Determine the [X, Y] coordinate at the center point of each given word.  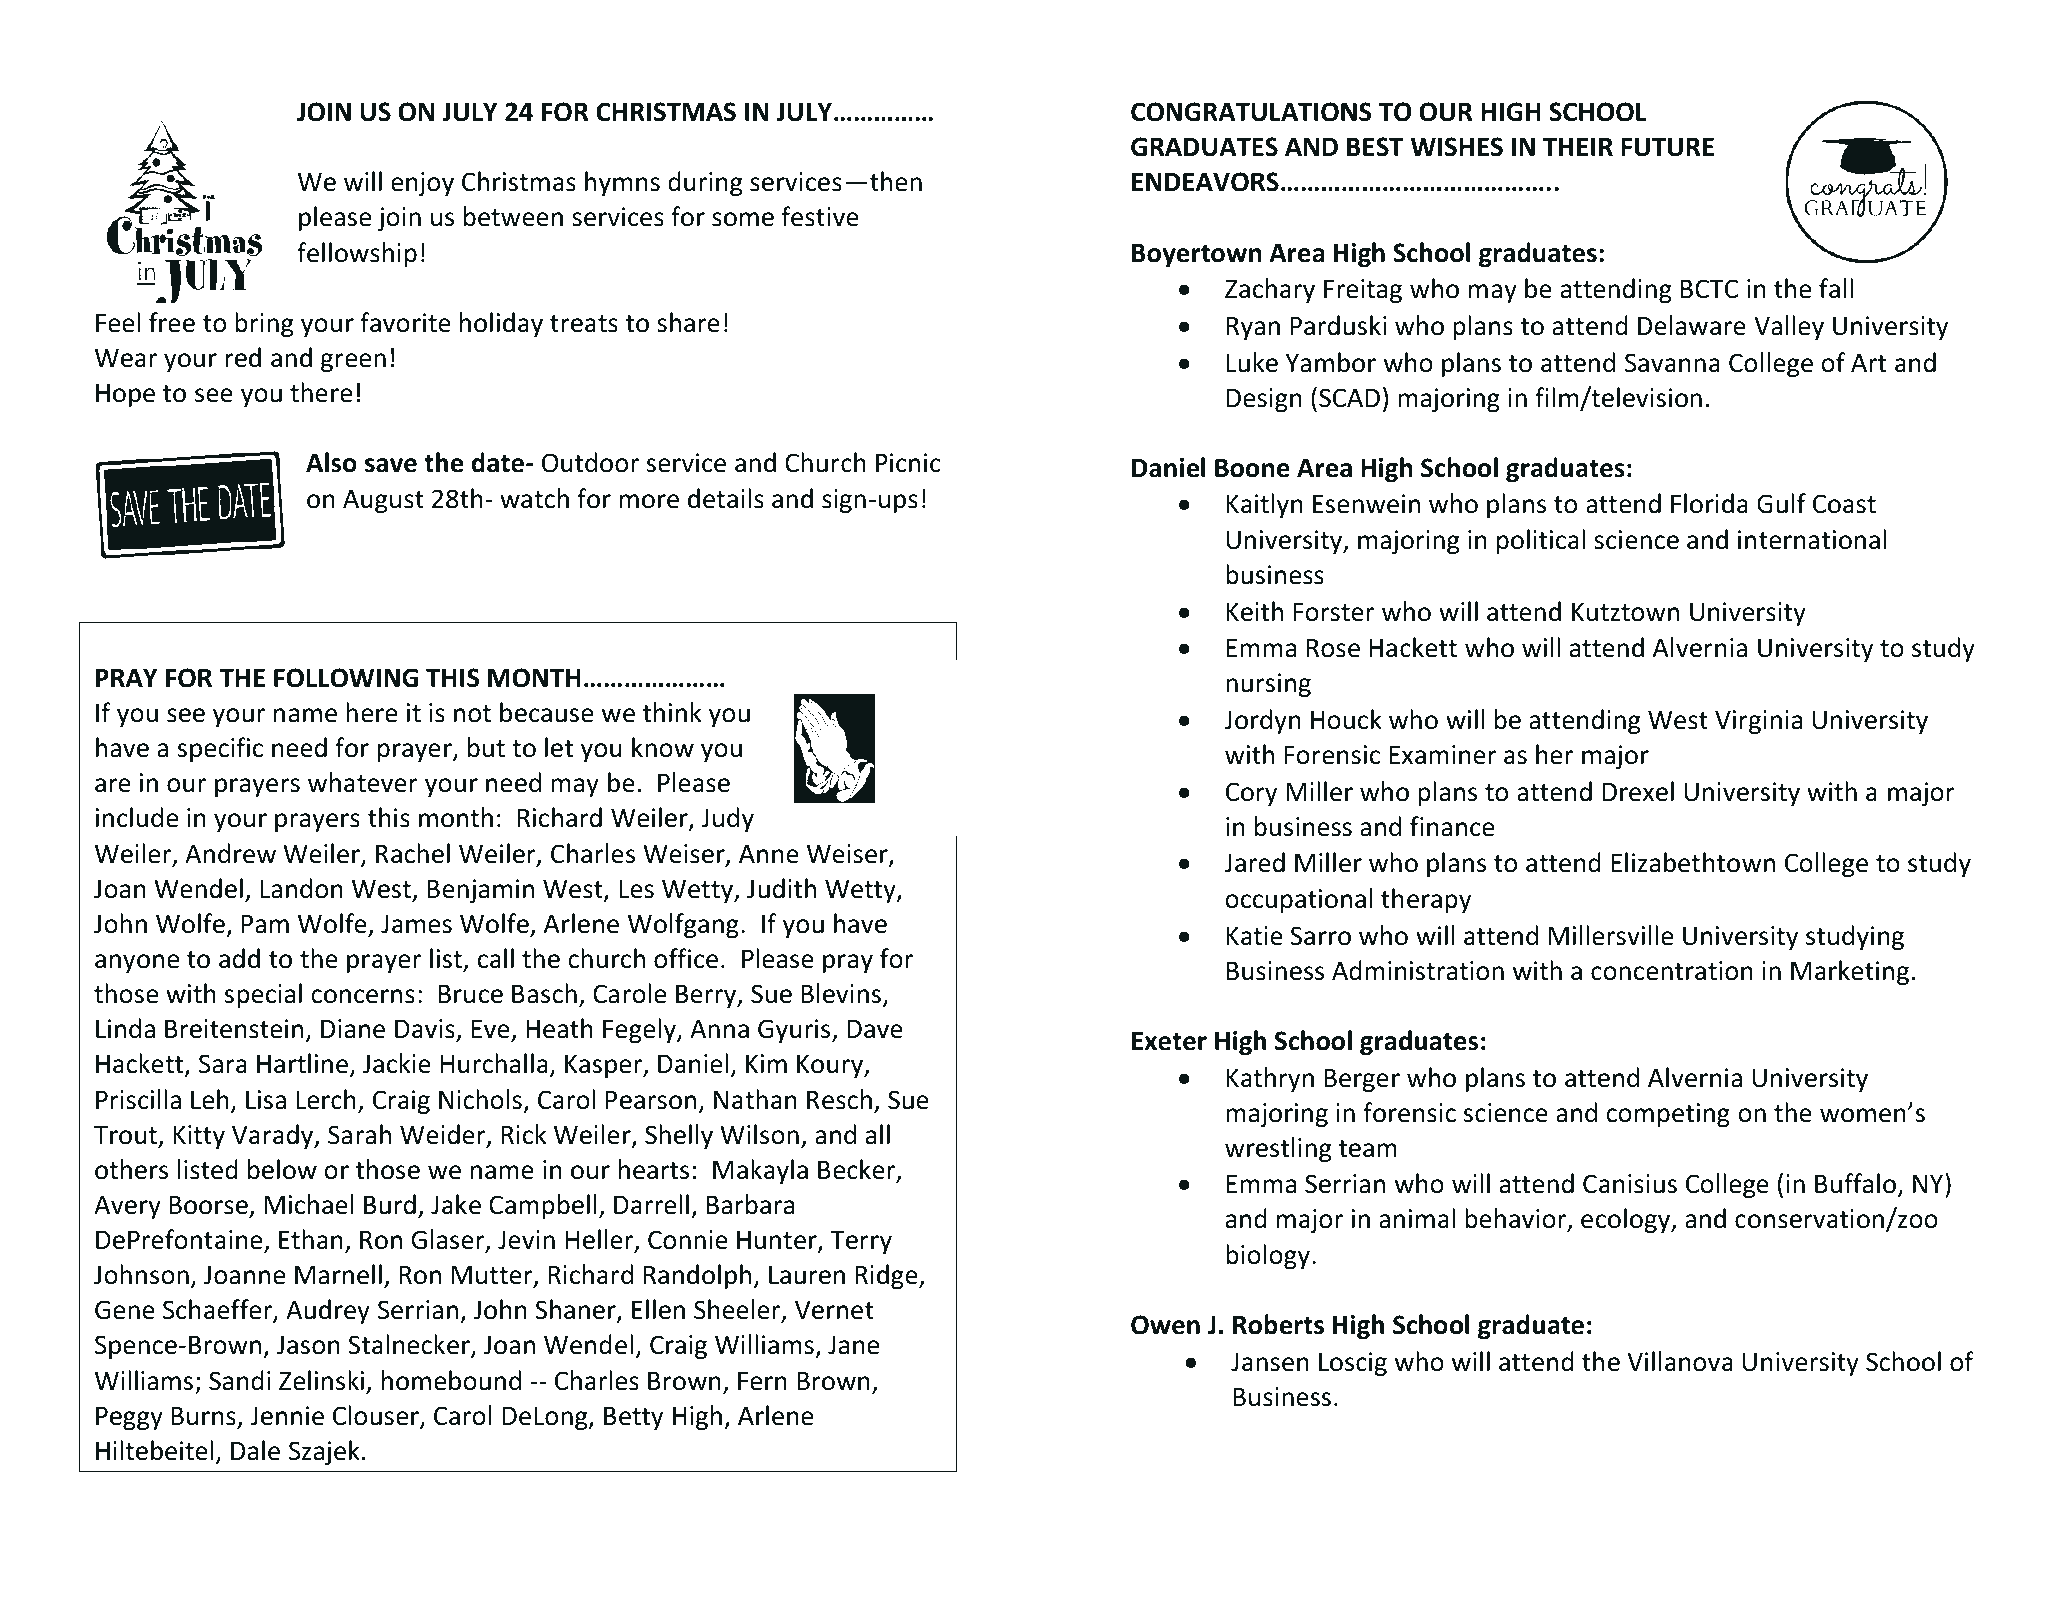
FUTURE [1667, 147]
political [1541, 541]
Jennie [287, 1416]
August [383, 501]
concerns [363, 996]
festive [820, 216]
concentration [1672, 971]
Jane [854, 1345]
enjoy [422, 184]
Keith [1255, 611]
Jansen [1270, 1362]
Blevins [841, 993]
